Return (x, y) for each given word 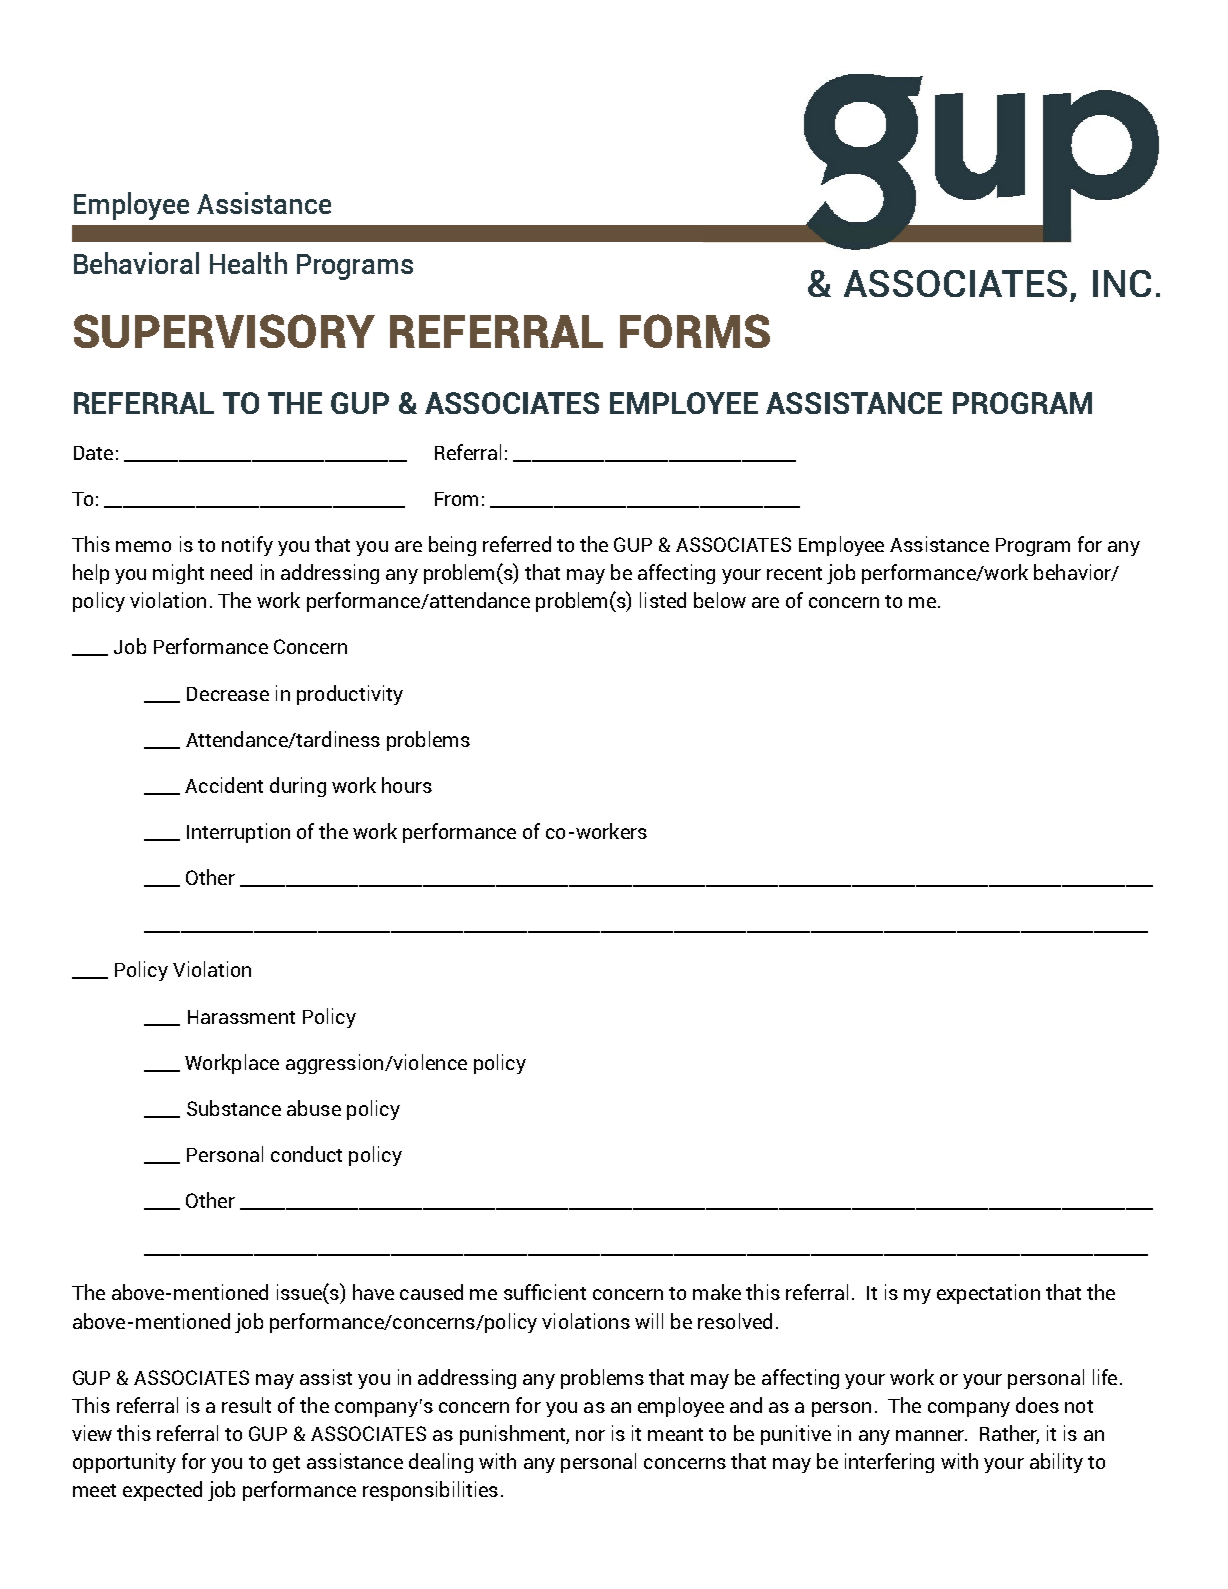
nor (590, 1435)
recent (794, 573)
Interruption (238, 833)
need (231, 572)
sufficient (545, 1292)
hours (407, 785)
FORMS (695, 331)
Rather (1009, 1434)
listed (663, 600)
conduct (306, 1154)
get (286, 1464)
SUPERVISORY (224, 331)
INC (1122, 283)
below (720, 600)
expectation (988, 1294)
